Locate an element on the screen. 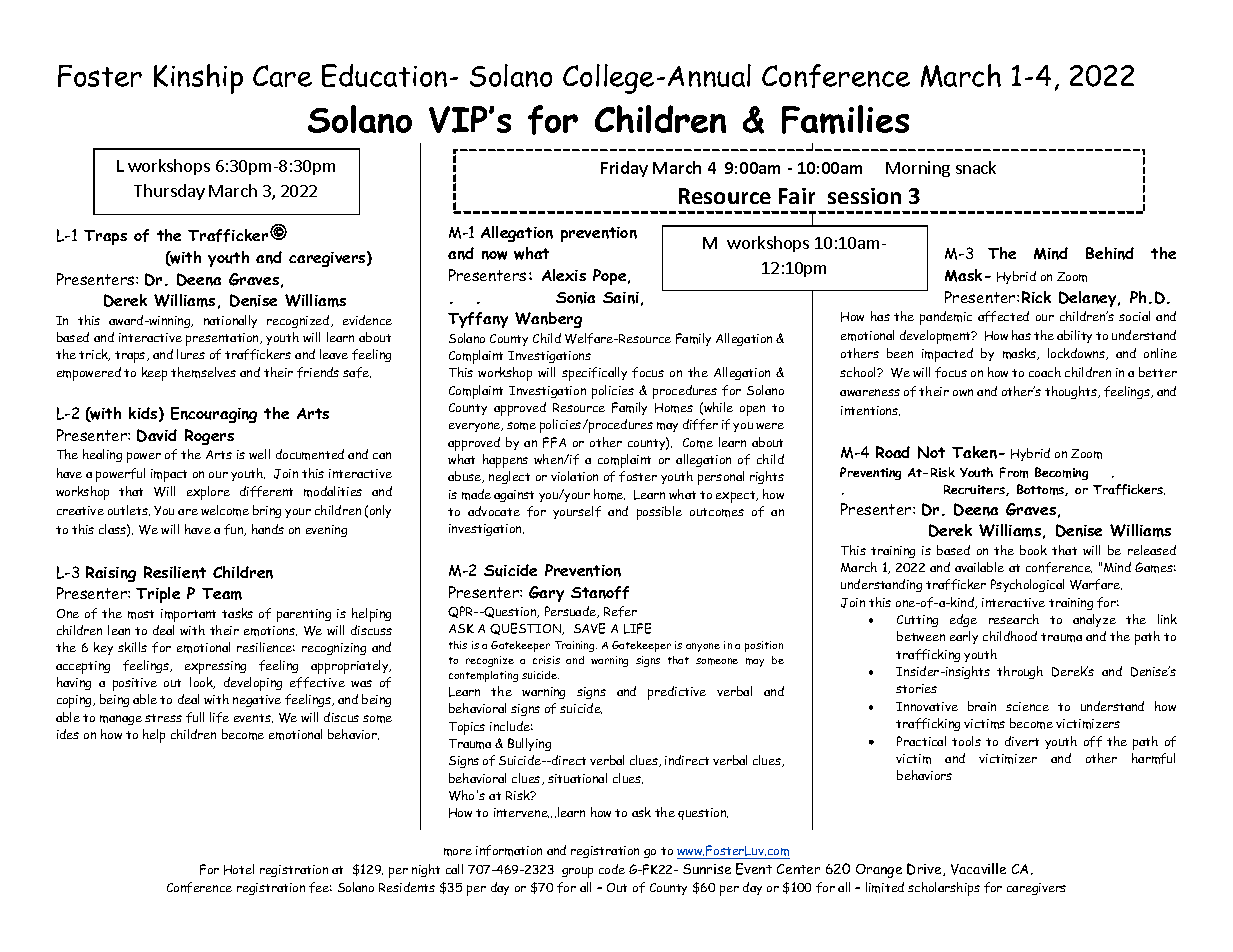  Delaney is located at coordinates (1089, 299).
